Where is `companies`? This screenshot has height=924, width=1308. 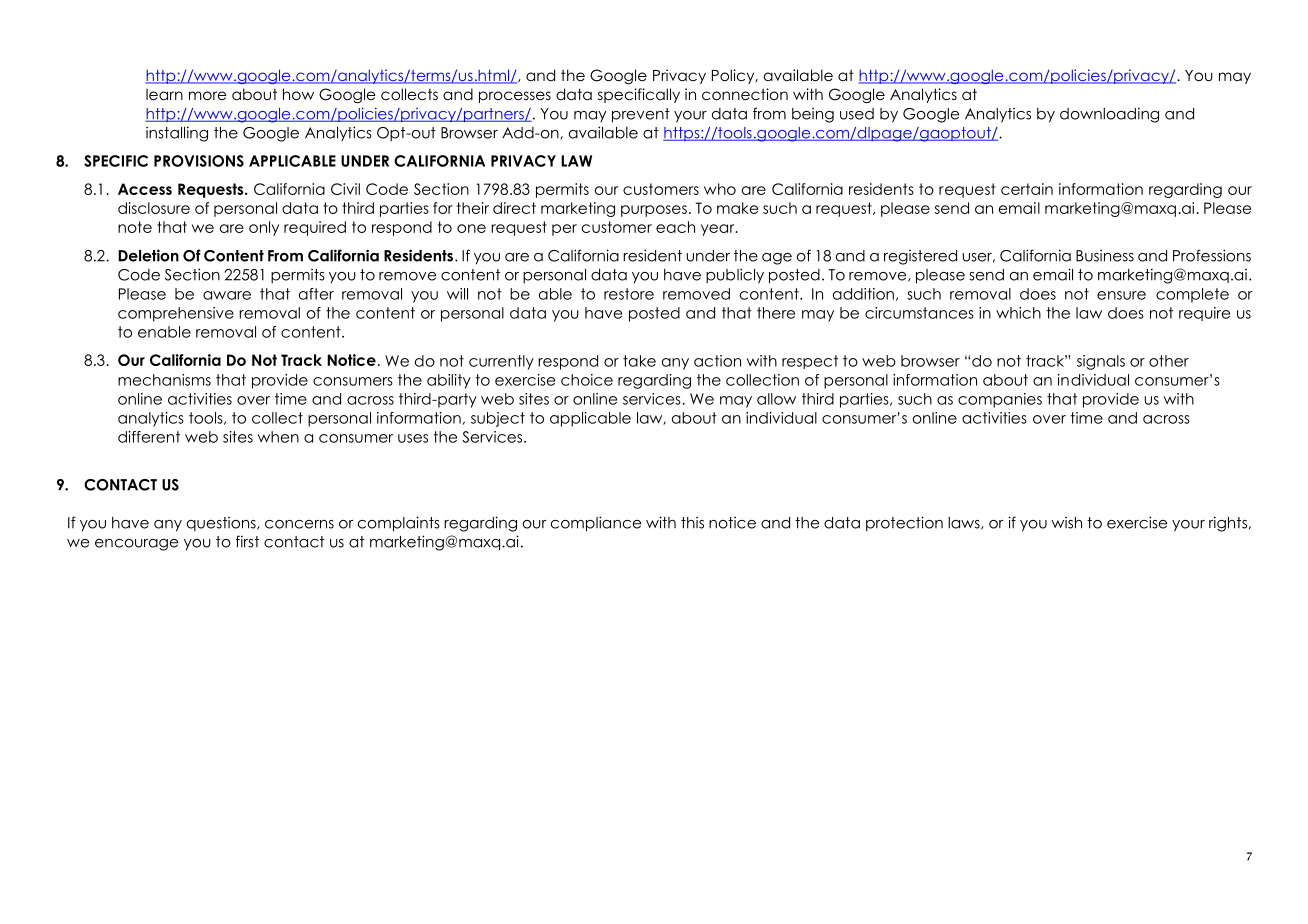
companies is located at coordinates (1000, 400).
